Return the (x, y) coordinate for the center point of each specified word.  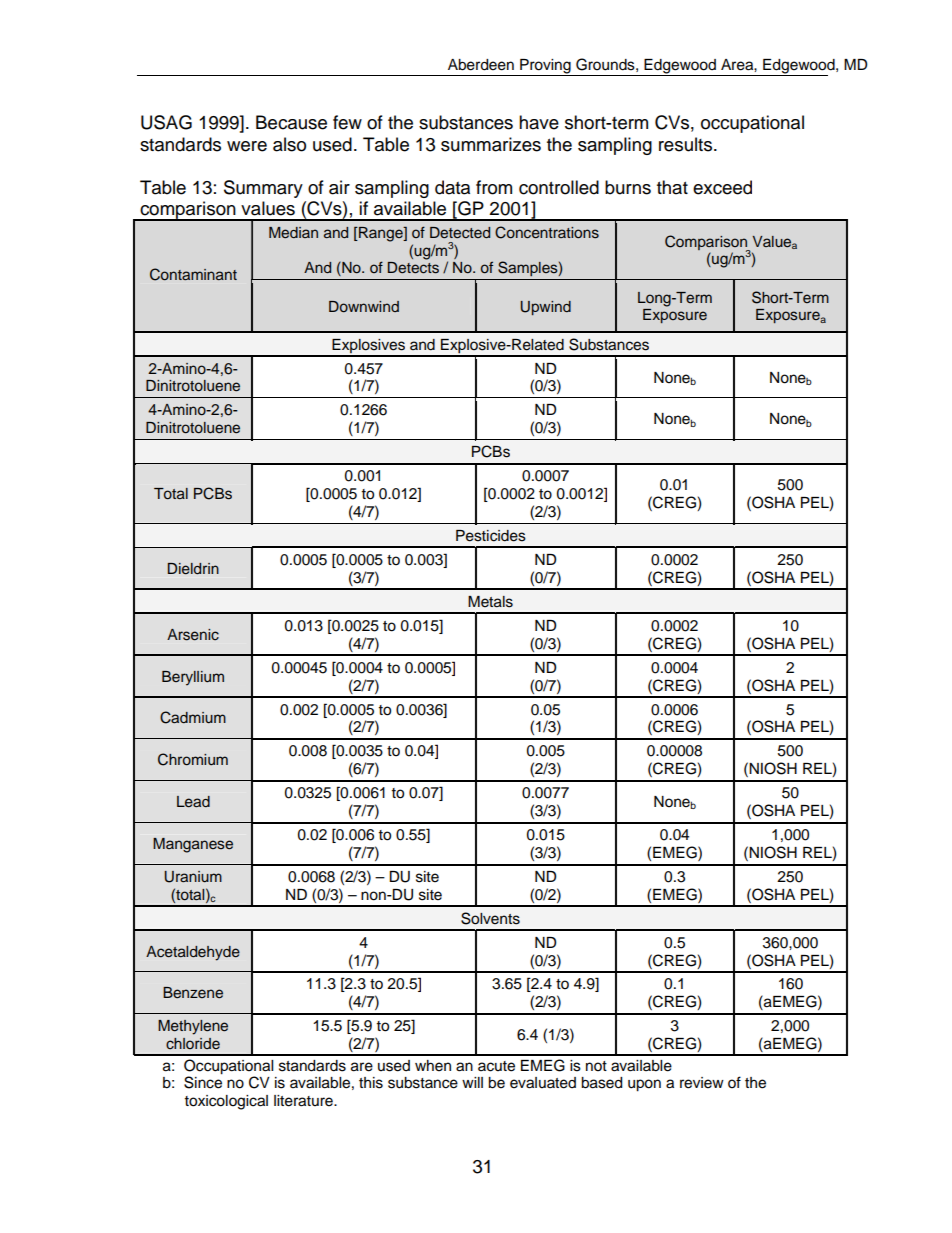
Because (291, 122)
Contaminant (193, 274)
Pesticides (491, 536)
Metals (490, 602)
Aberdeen (481, 65)
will (472, 1082)
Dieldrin (193, 569)
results (687, 144)
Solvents (490, 918)
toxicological (226, 1102)
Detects (413, 268)
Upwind (546, 308)
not (596, 1066)
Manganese (193, 845)
